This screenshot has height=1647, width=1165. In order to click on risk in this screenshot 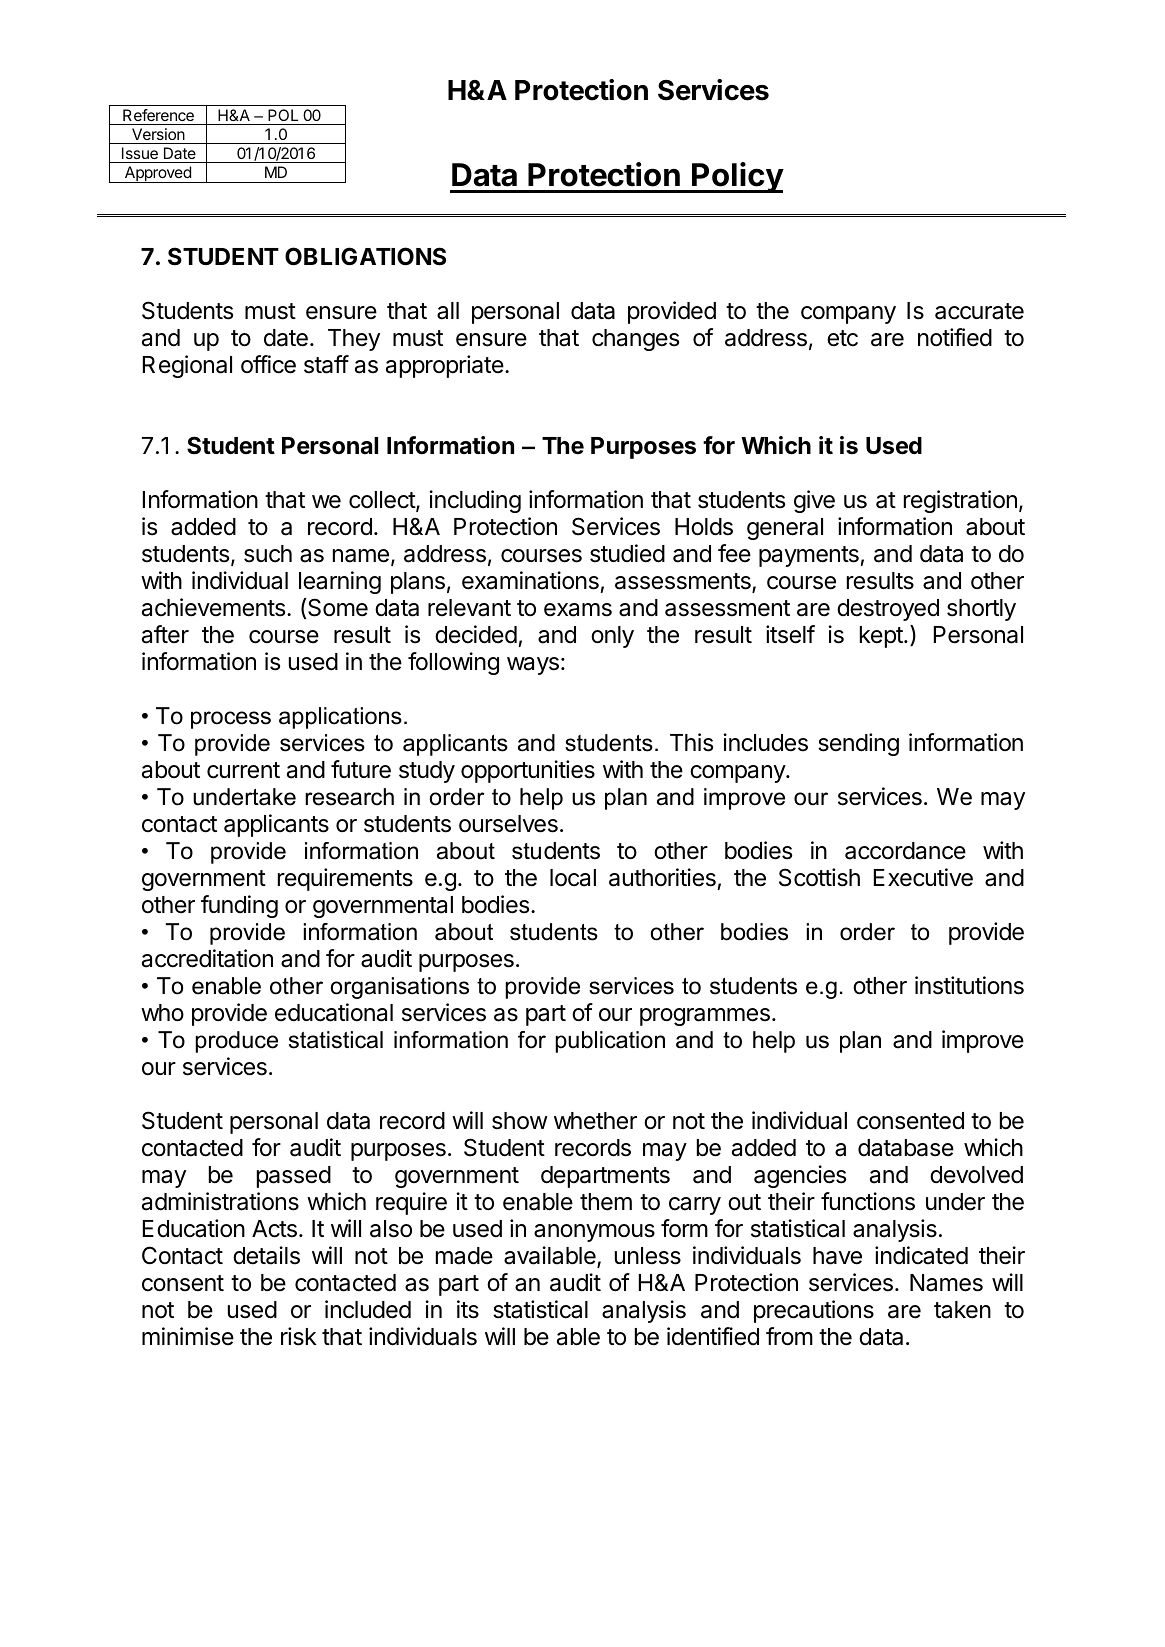, I will do `click(299, 1336)`.
